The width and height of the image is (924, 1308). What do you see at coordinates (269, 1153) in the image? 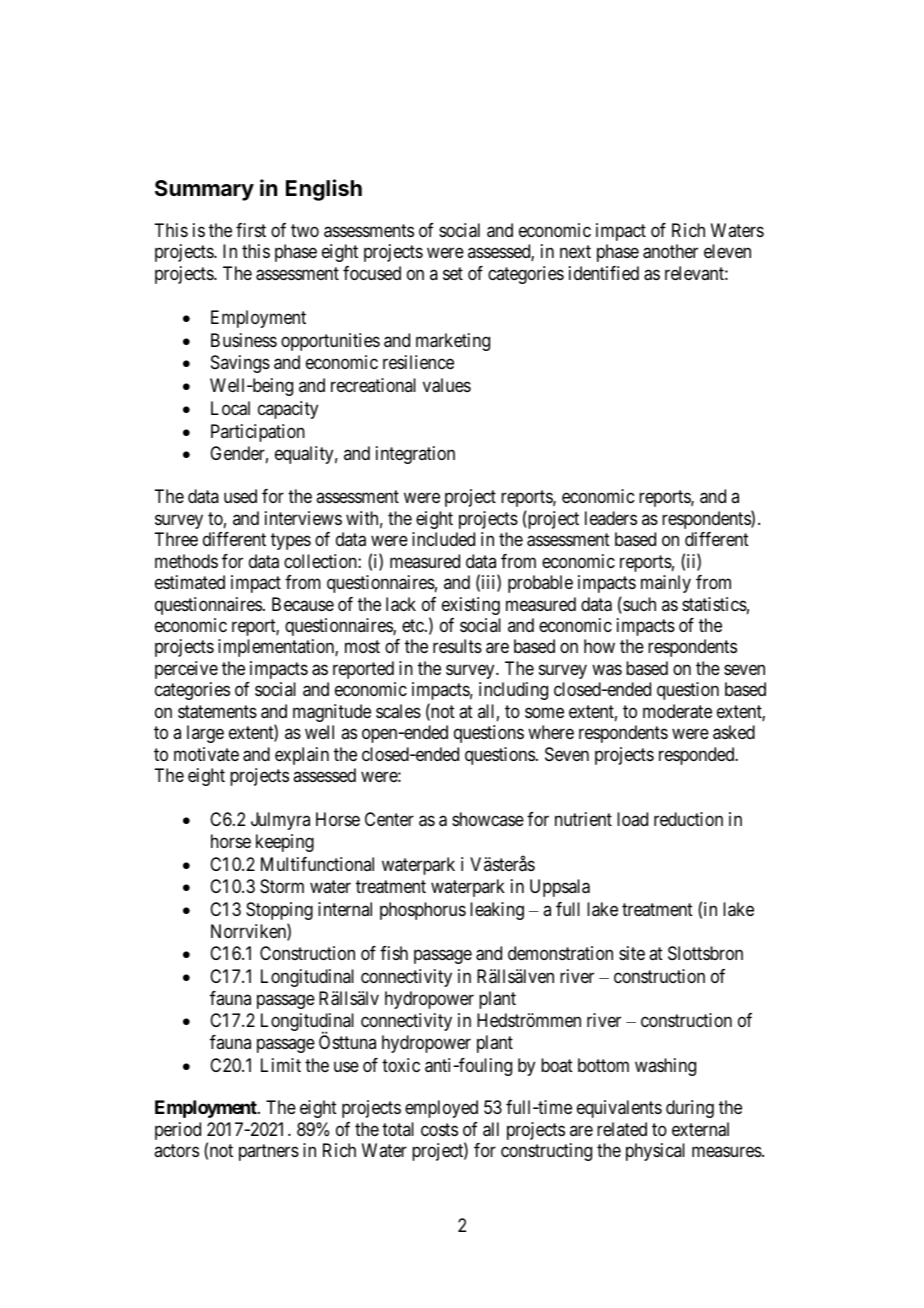
I see `partners` at bounding box center [269, 1153].
